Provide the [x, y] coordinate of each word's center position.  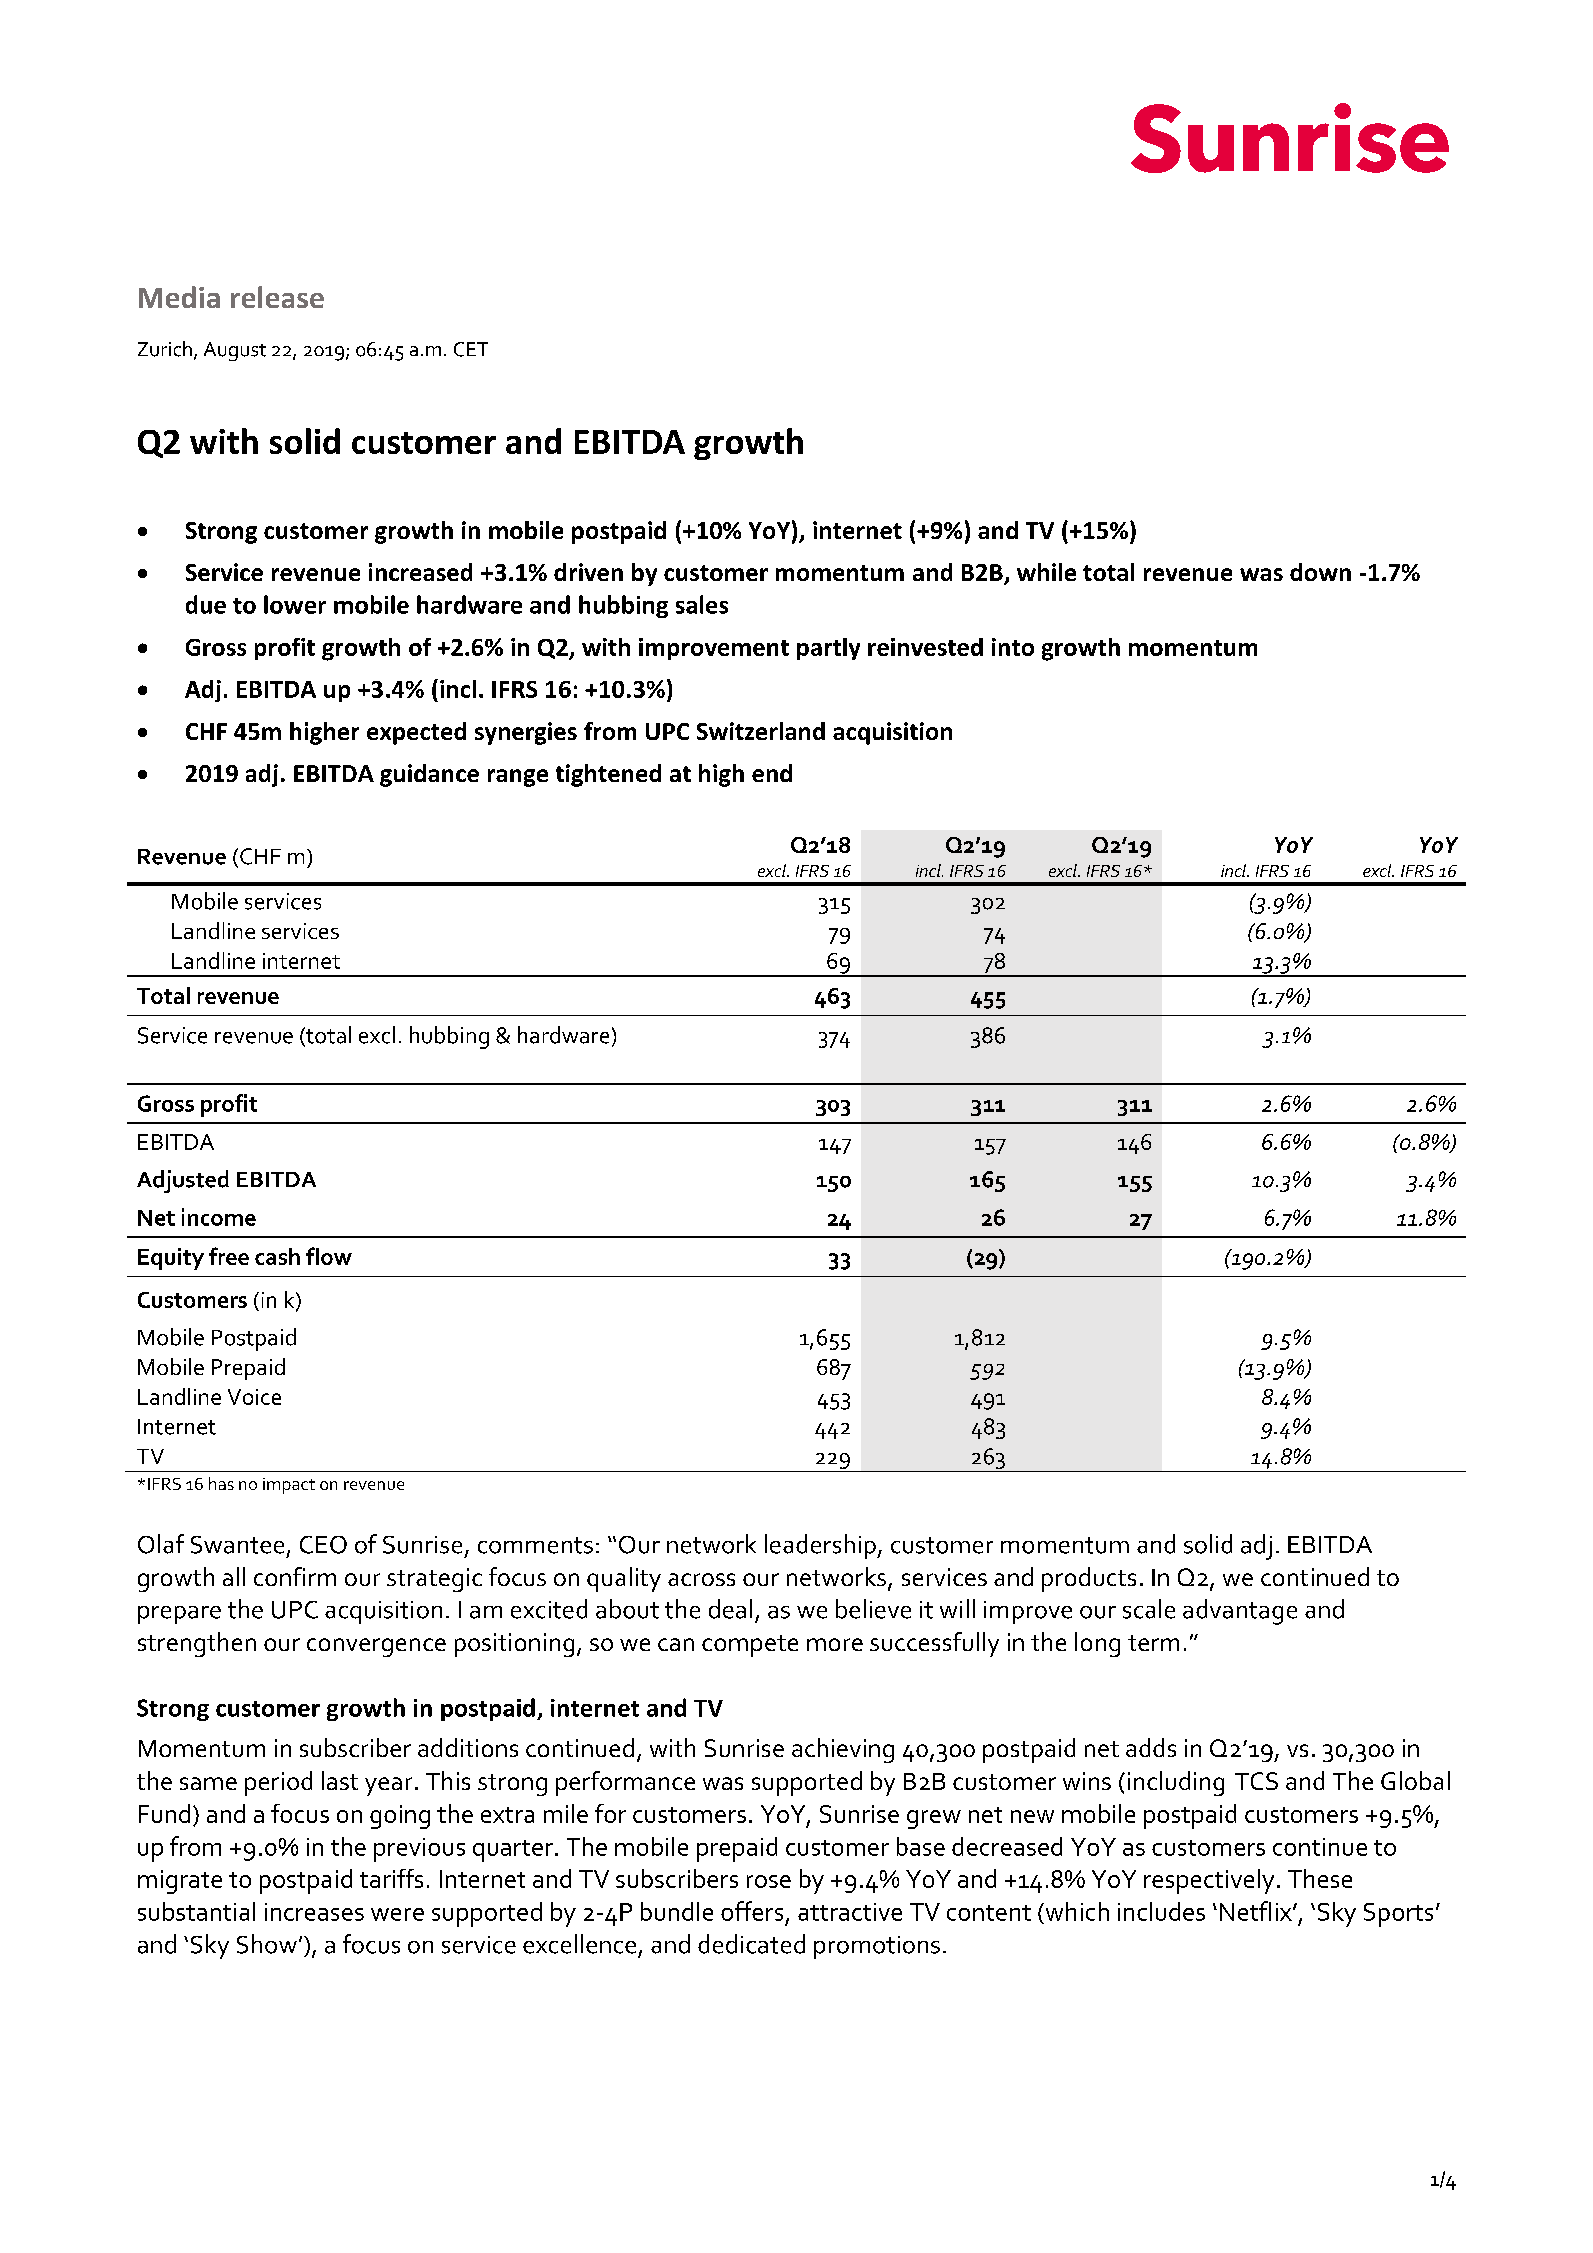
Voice [254, 1397]
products [1089, 1579]
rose [769, 1881]
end [772, 773]
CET [471, 349]
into [1013, 647]
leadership [821, 1546]
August [235, 351]
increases [314, 1912]
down [1320, 572]
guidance [429, 775]
